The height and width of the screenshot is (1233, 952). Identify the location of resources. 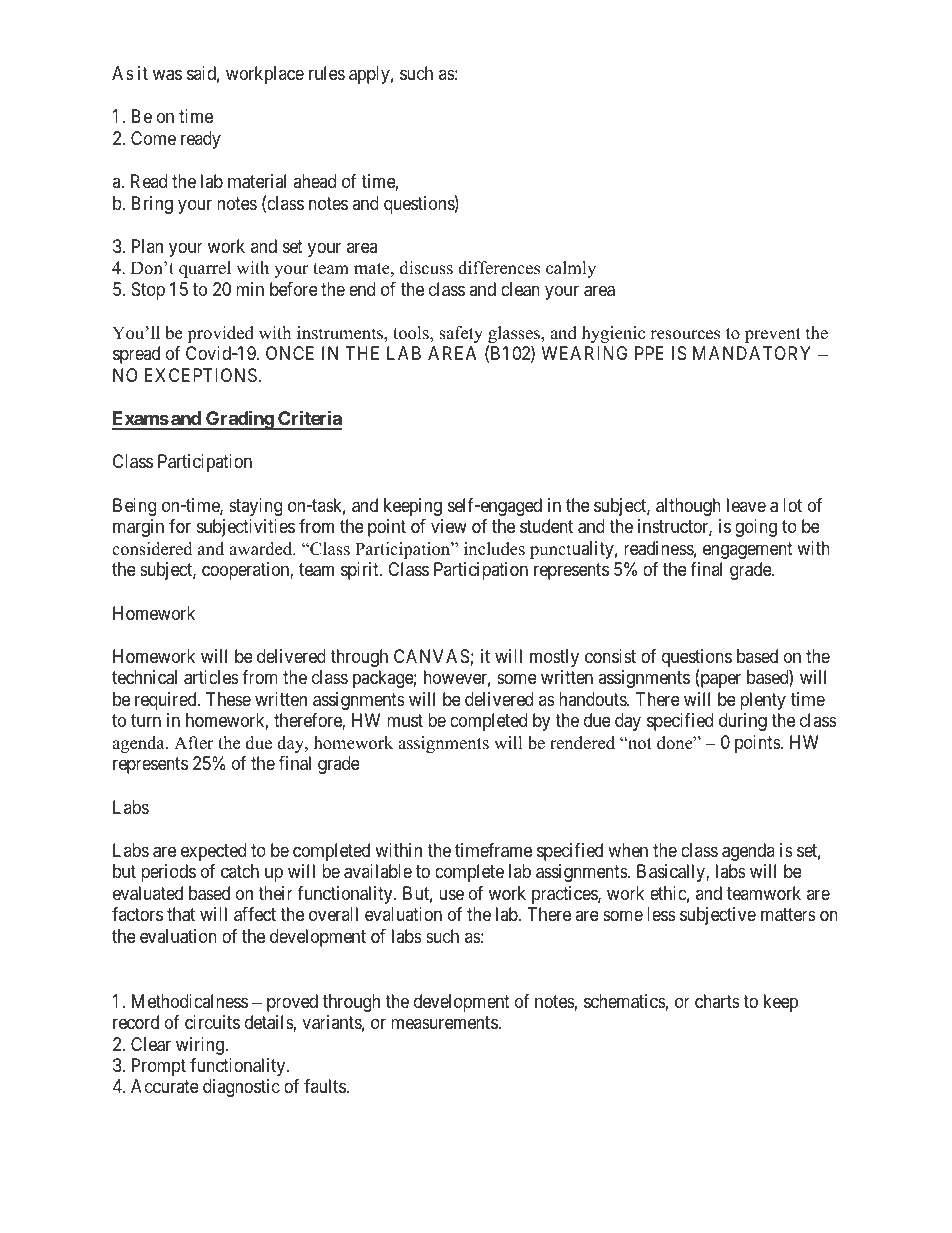
(685, 335).
